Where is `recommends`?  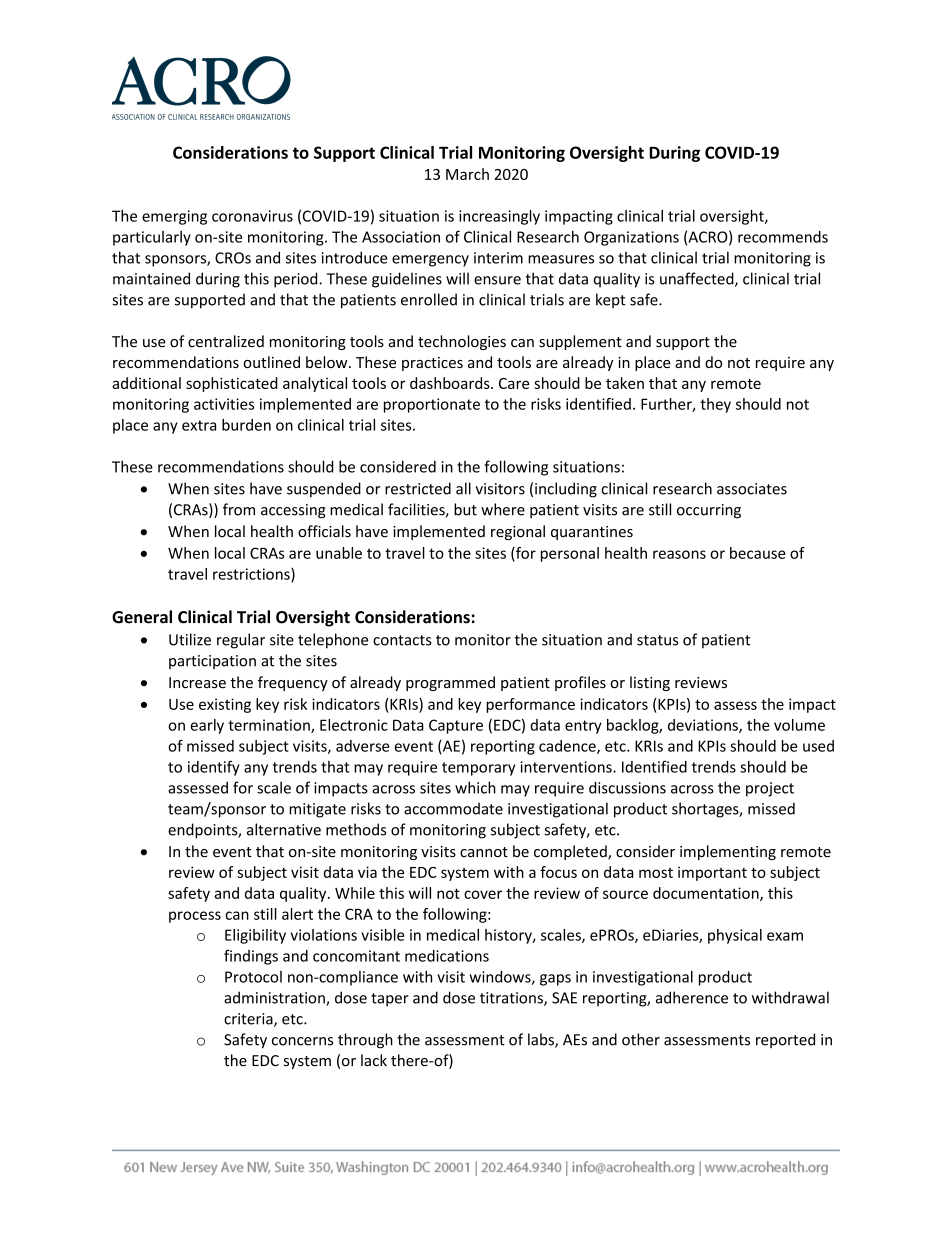 recommends is located at coordinates (783, 237).
